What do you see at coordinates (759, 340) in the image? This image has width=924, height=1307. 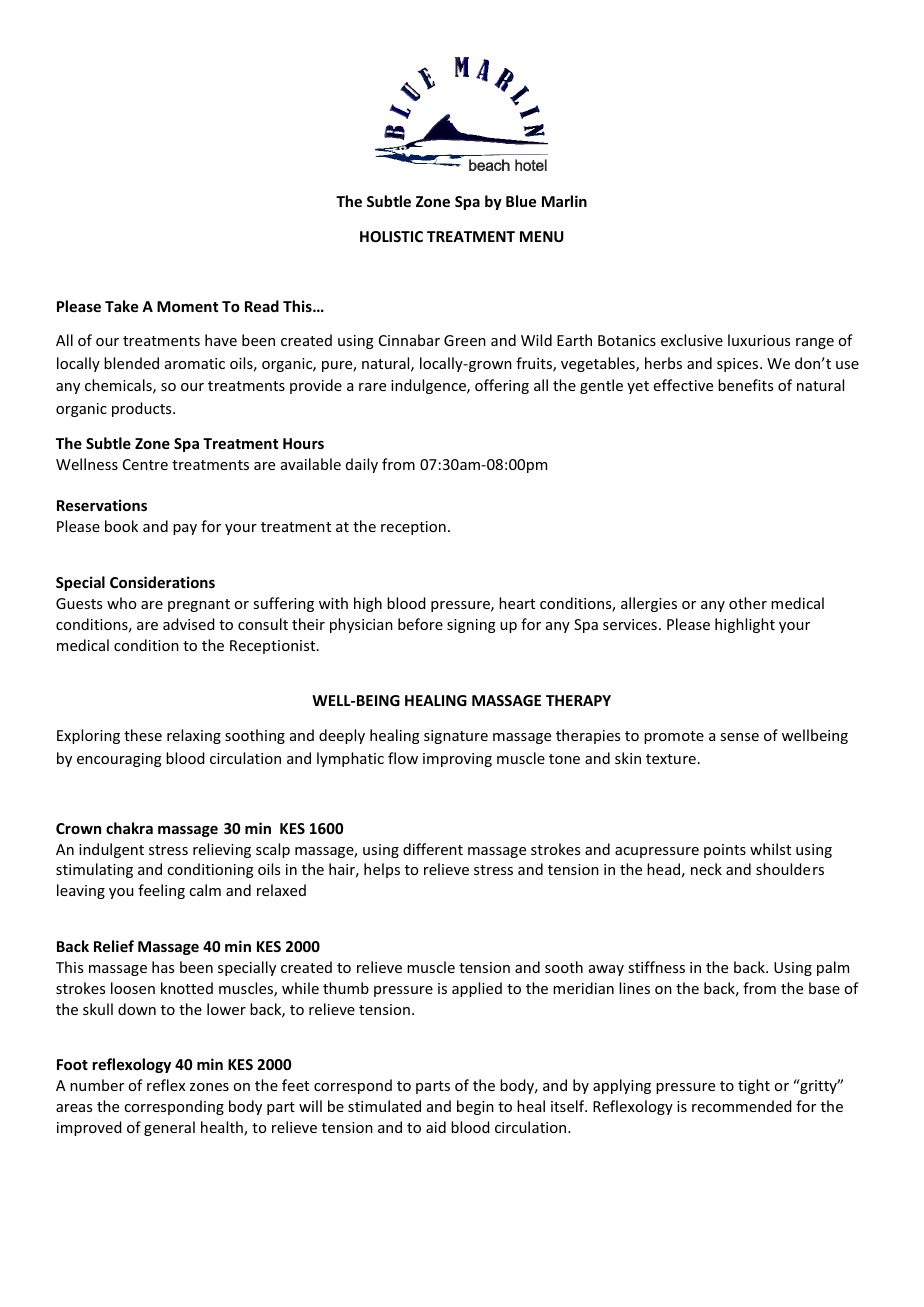 I see `luxurious` at bounding box center [759, 340].
